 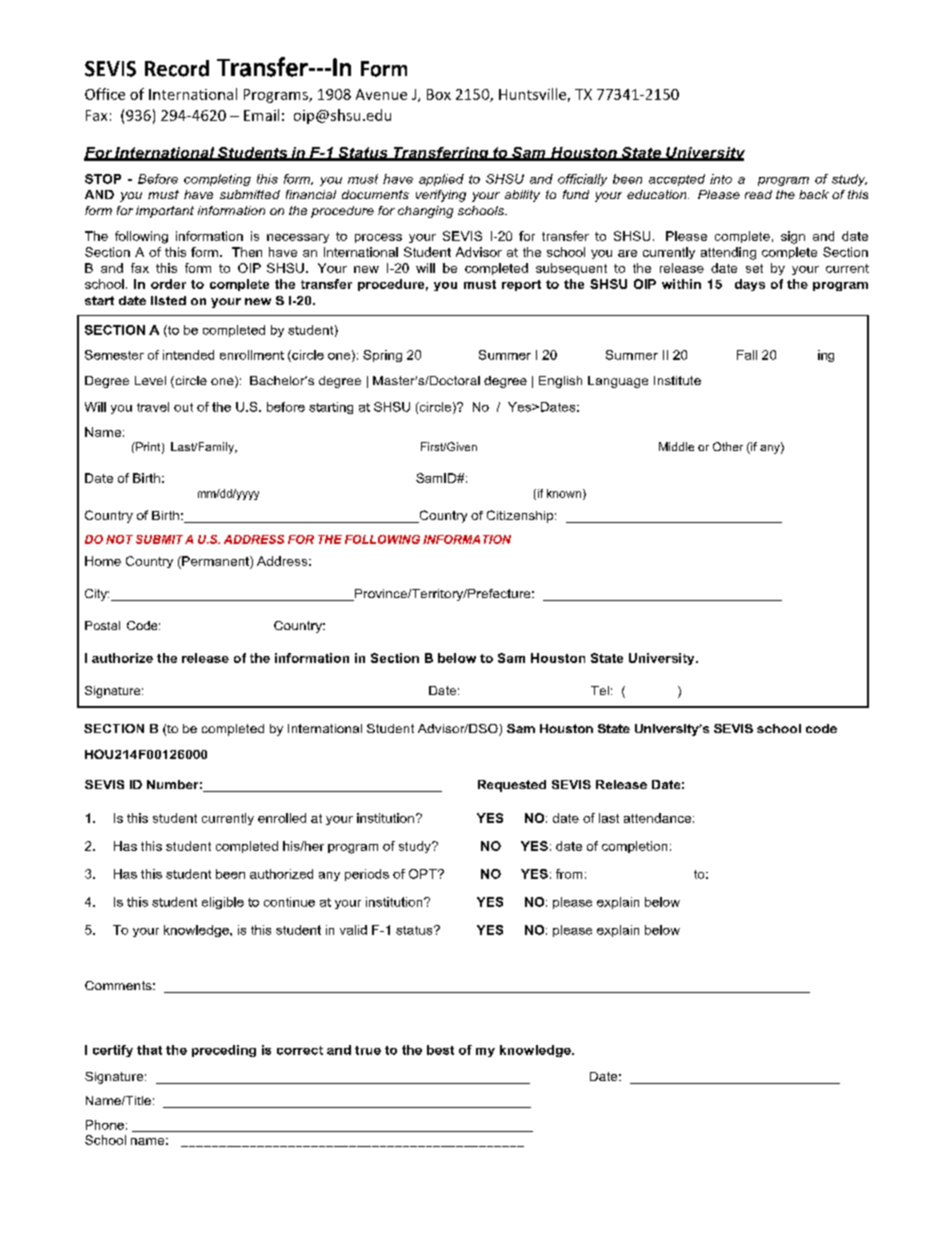 I want to click on enrolled, so click(x=282, y=818).
